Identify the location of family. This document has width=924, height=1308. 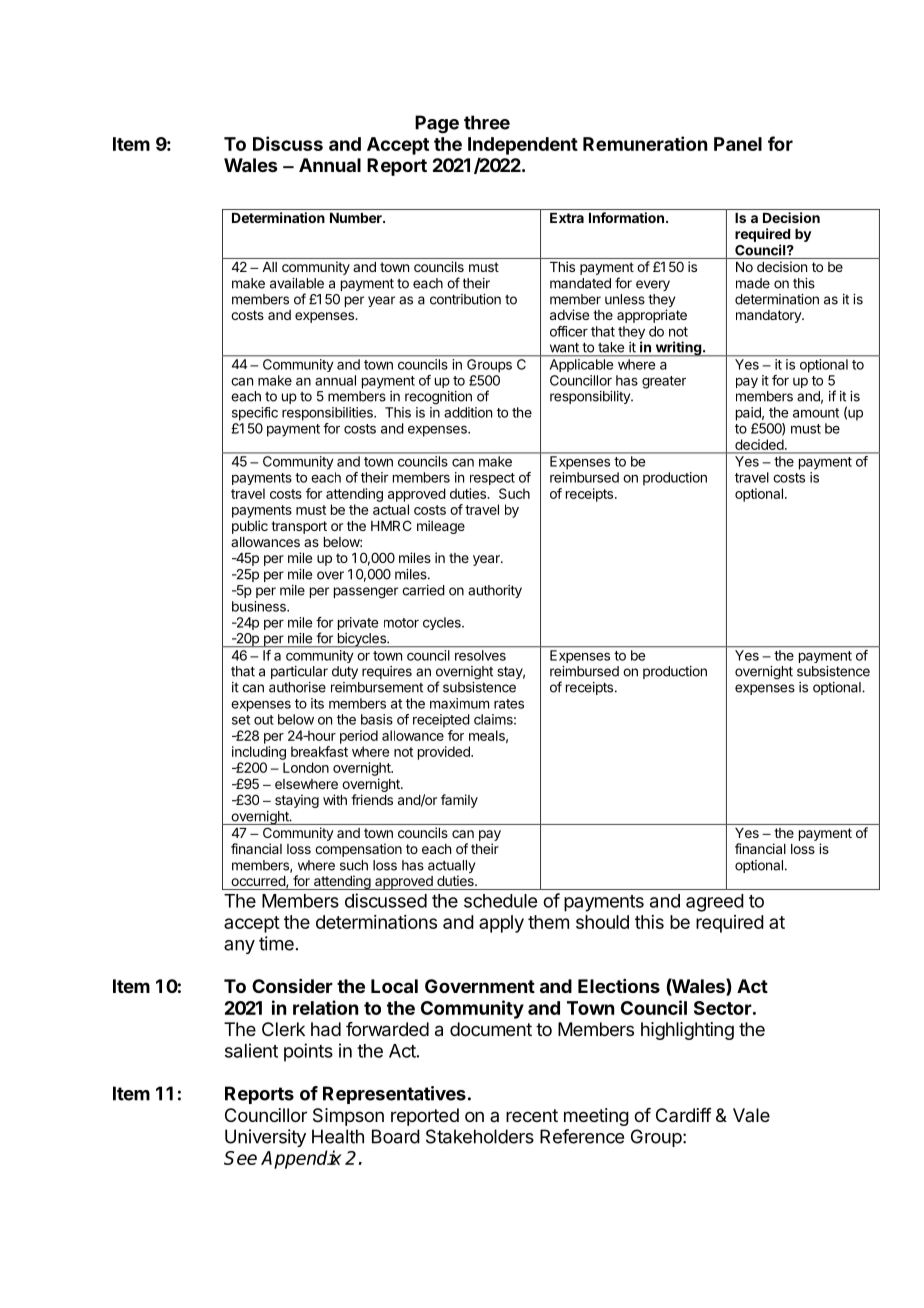
(459, 801).
